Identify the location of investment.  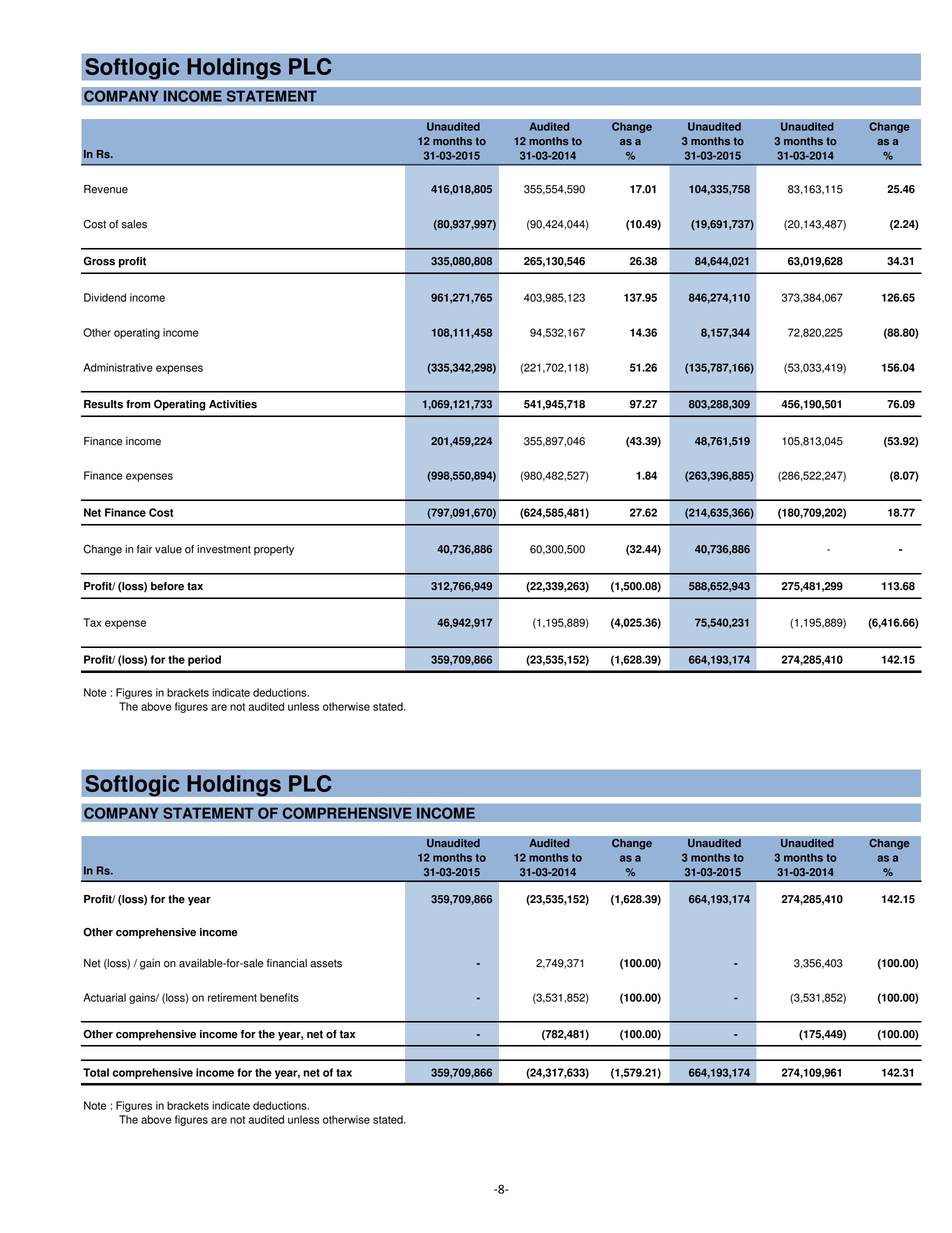
(224, 549).
